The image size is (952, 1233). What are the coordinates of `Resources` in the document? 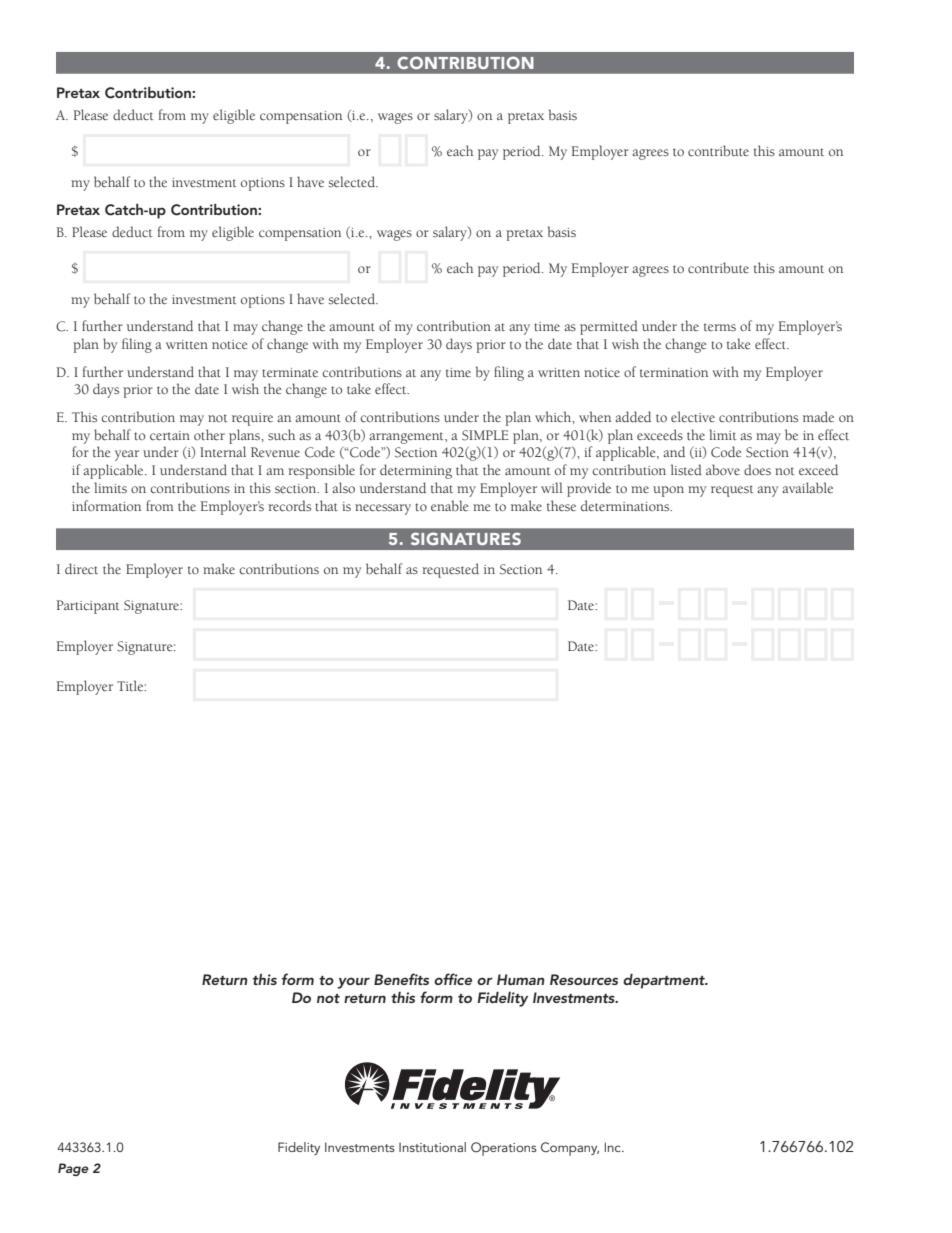 It's located at (584, 979).
